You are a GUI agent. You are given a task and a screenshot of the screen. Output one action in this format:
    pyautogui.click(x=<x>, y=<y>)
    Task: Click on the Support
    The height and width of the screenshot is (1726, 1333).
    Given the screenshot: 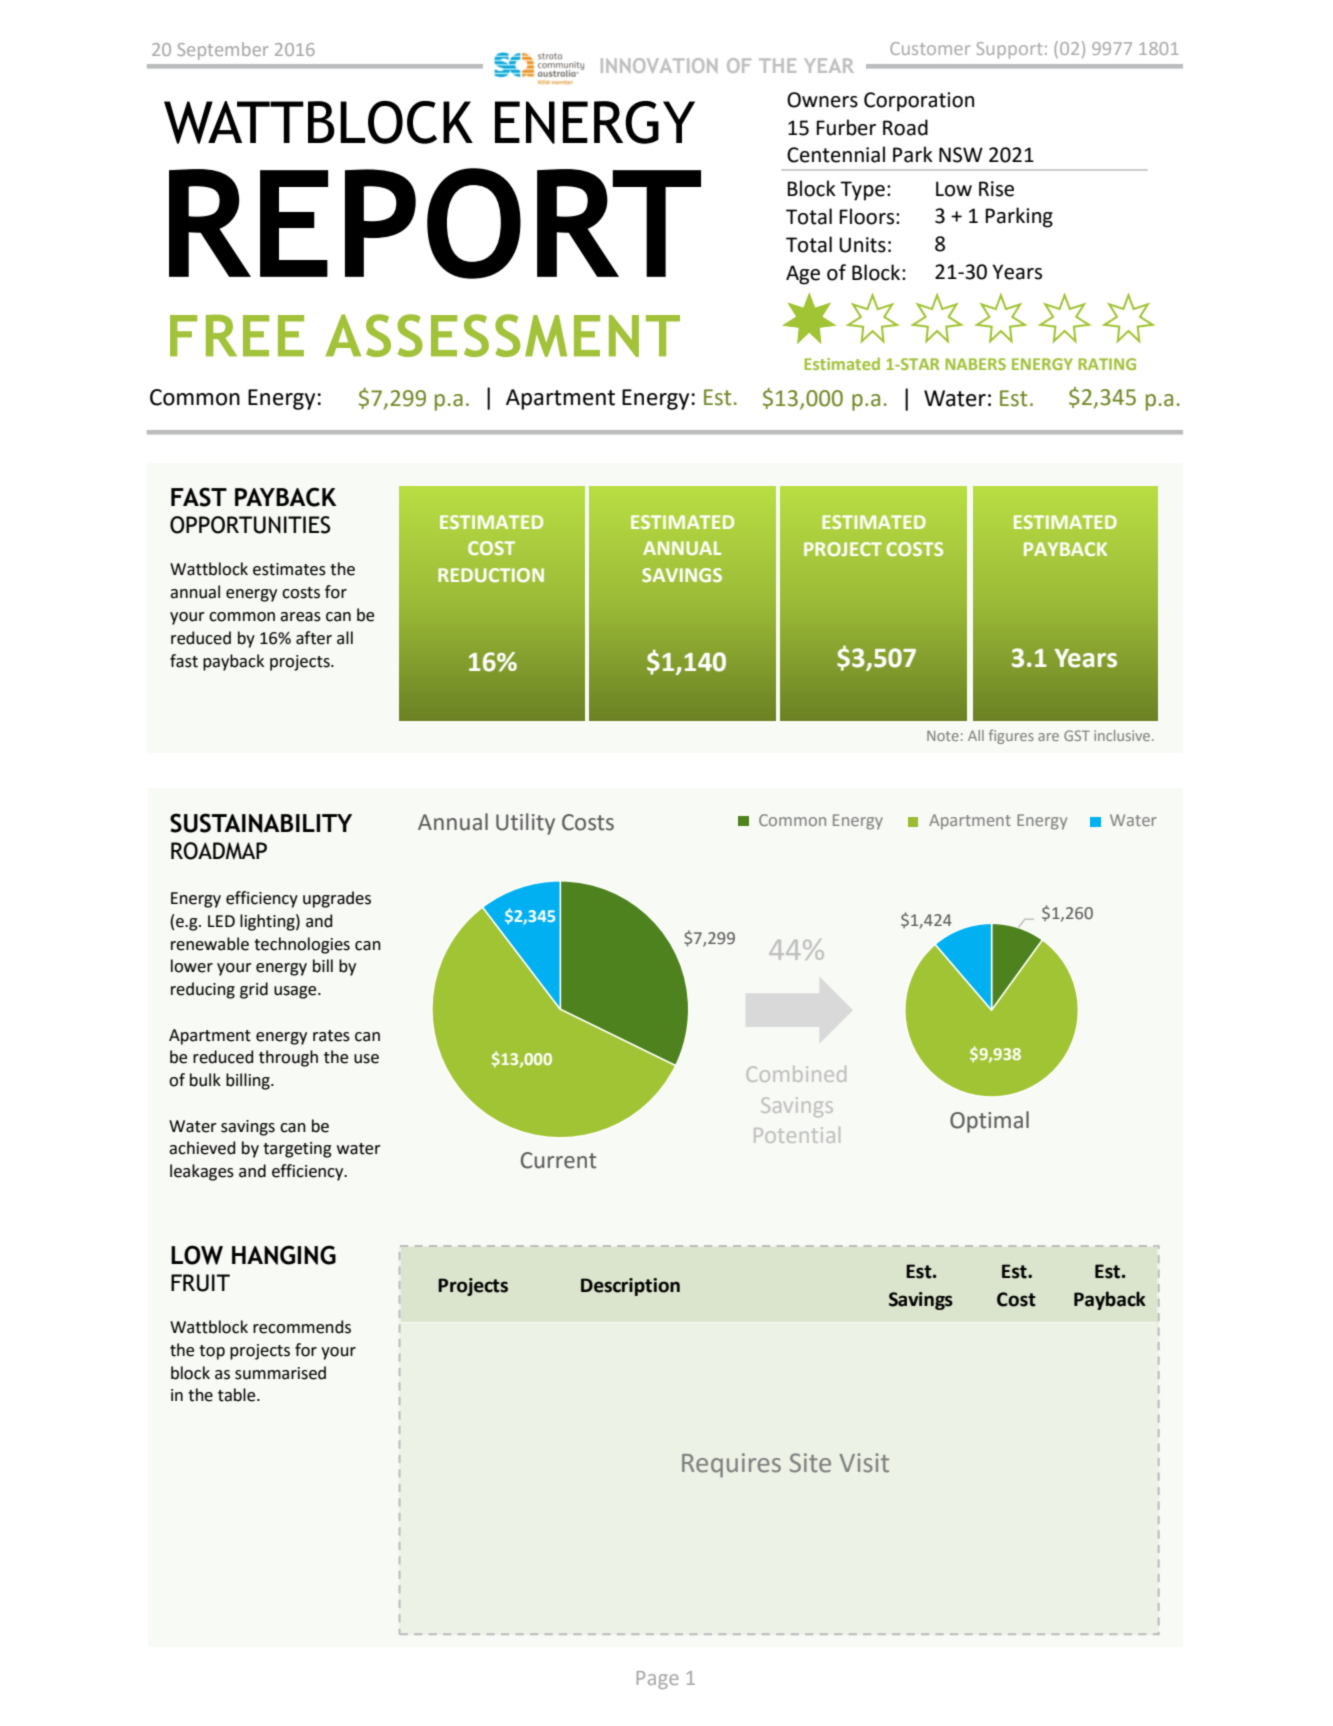 What is the action you would take?
    pyautogui.click(x=1009, y=50)
